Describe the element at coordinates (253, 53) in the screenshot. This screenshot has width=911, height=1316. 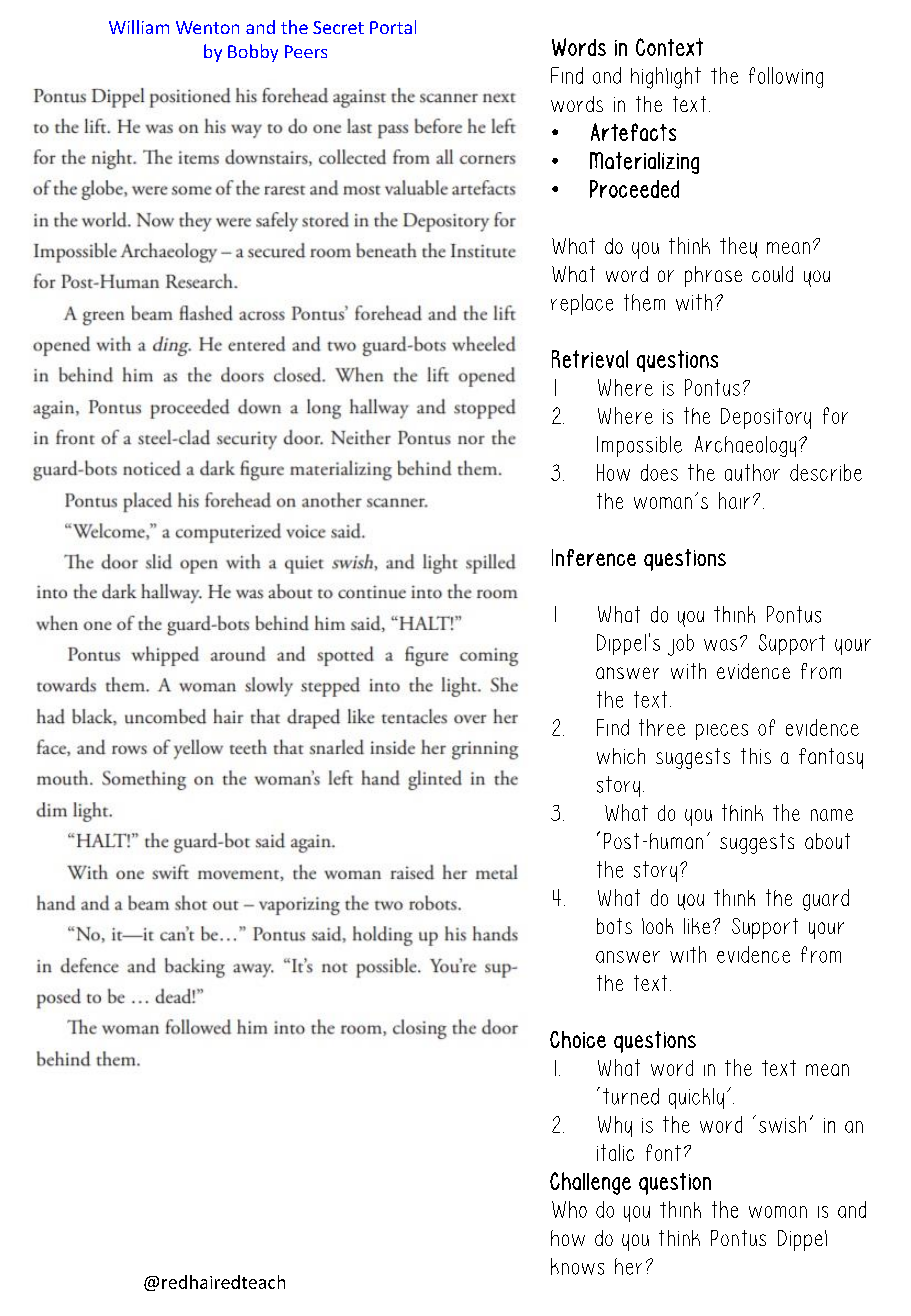
I see `Bobby` at that location.
